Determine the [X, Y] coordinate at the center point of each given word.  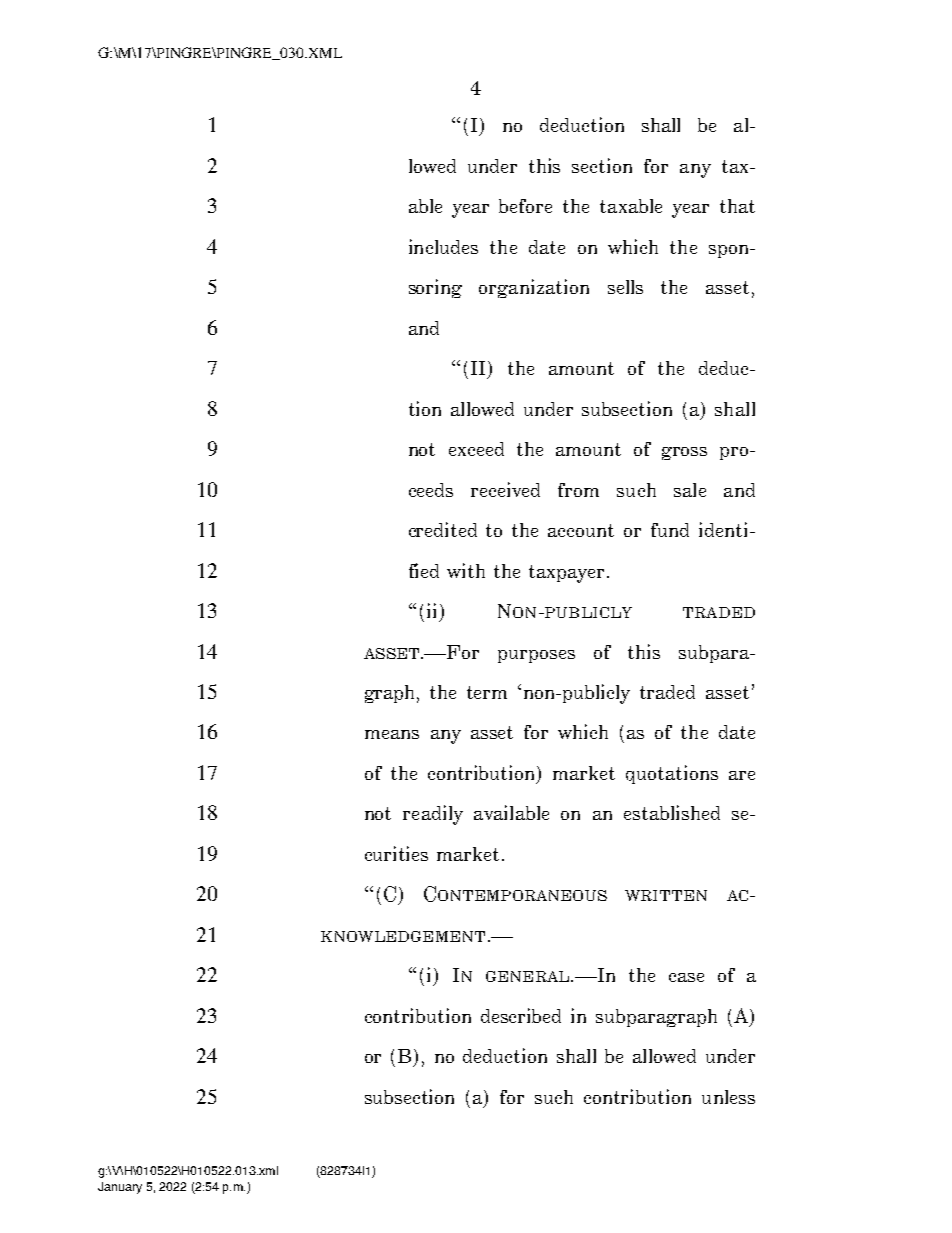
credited [443, 529]
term [487, 692]
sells [625, 287]
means [392, 734]
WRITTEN [666, 895]
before [525, 206]
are [742, 775]
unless [728, 1097]
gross [684, 453]
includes [443, 246]
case [686, 977]
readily [433, 815]
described [521, 1015]
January [120, 1188]
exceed [476, 449]
